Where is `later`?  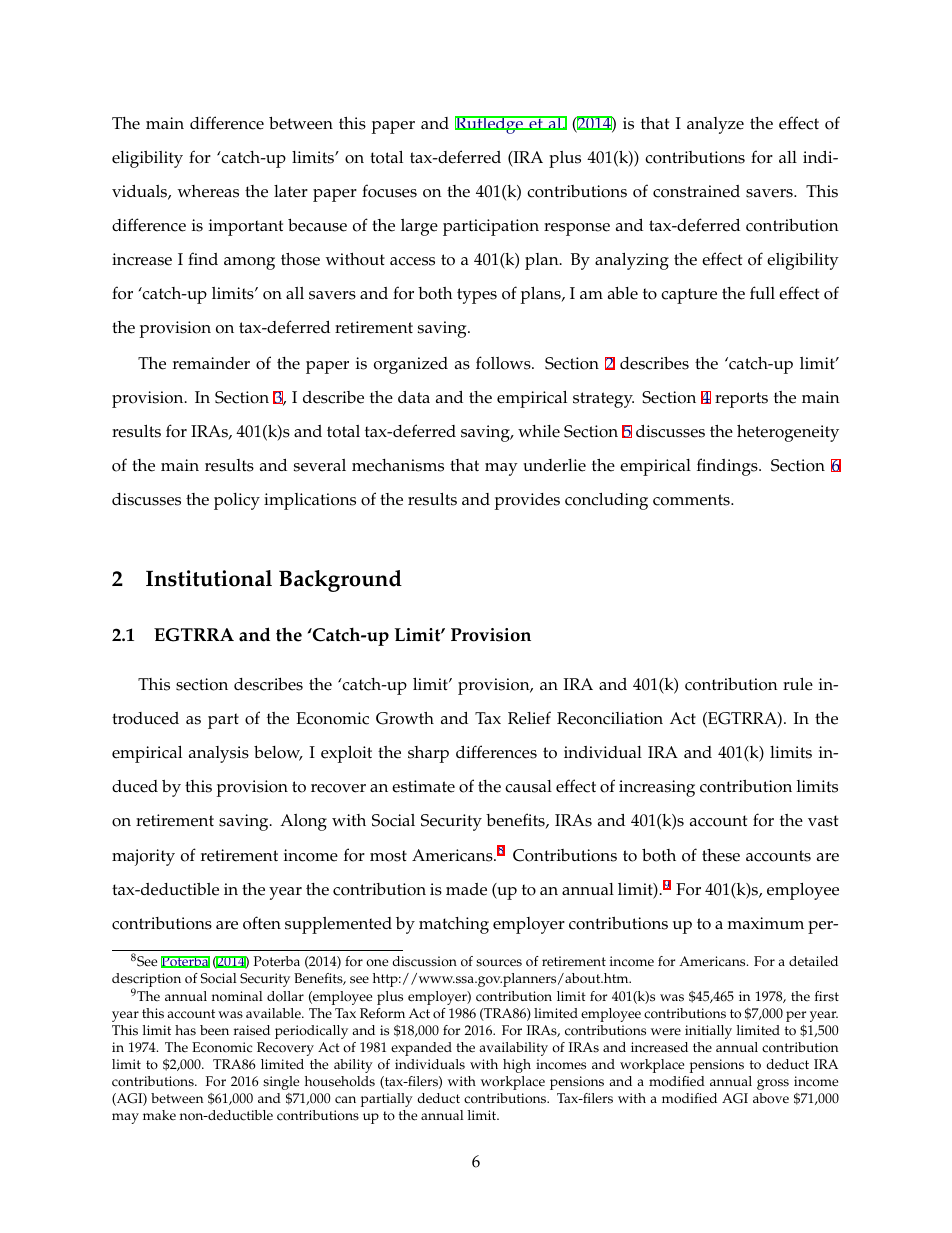
later is located at coordinates (291, 191).
